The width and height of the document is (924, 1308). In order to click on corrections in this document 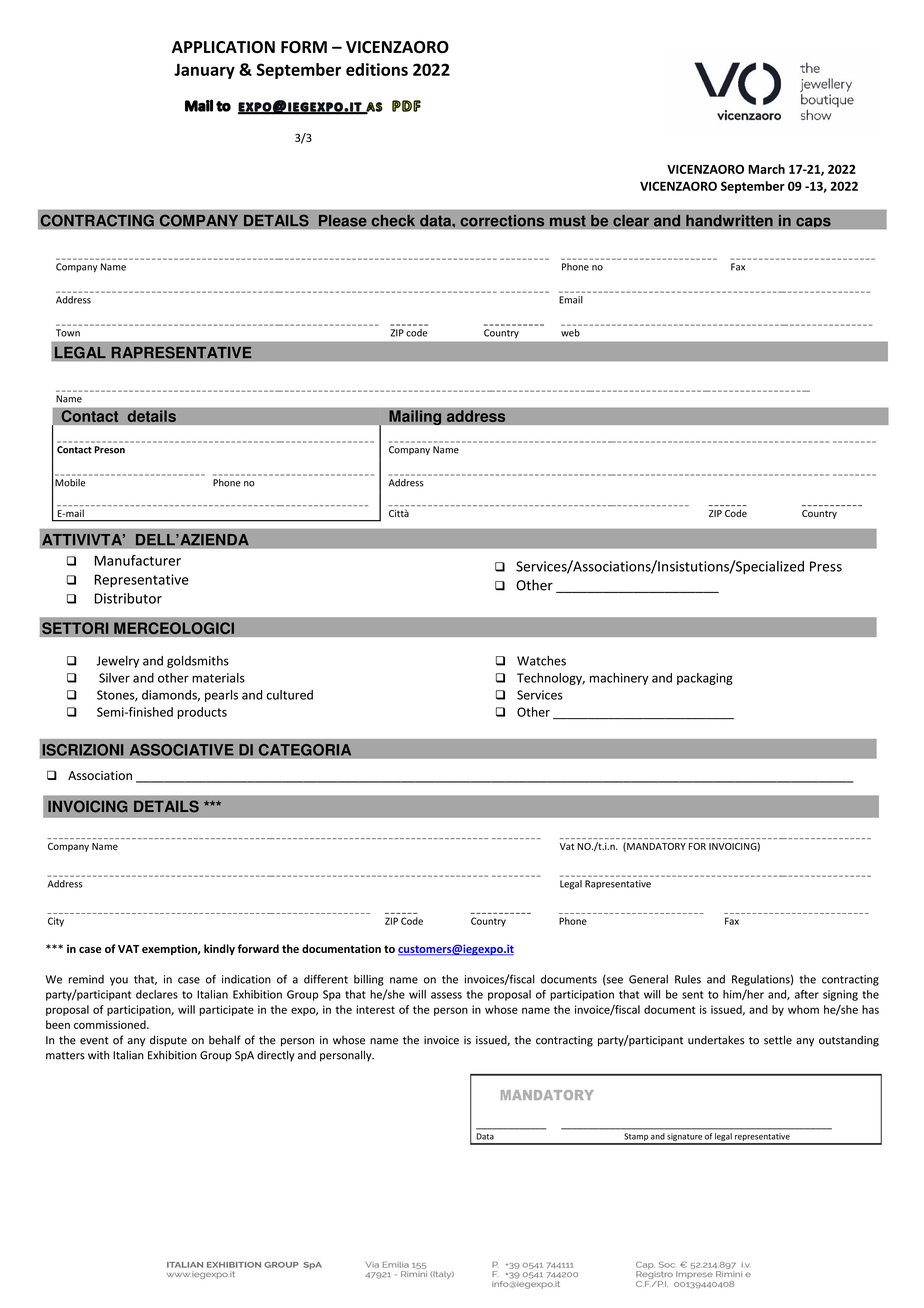, I will do `click(502, 220)`.
